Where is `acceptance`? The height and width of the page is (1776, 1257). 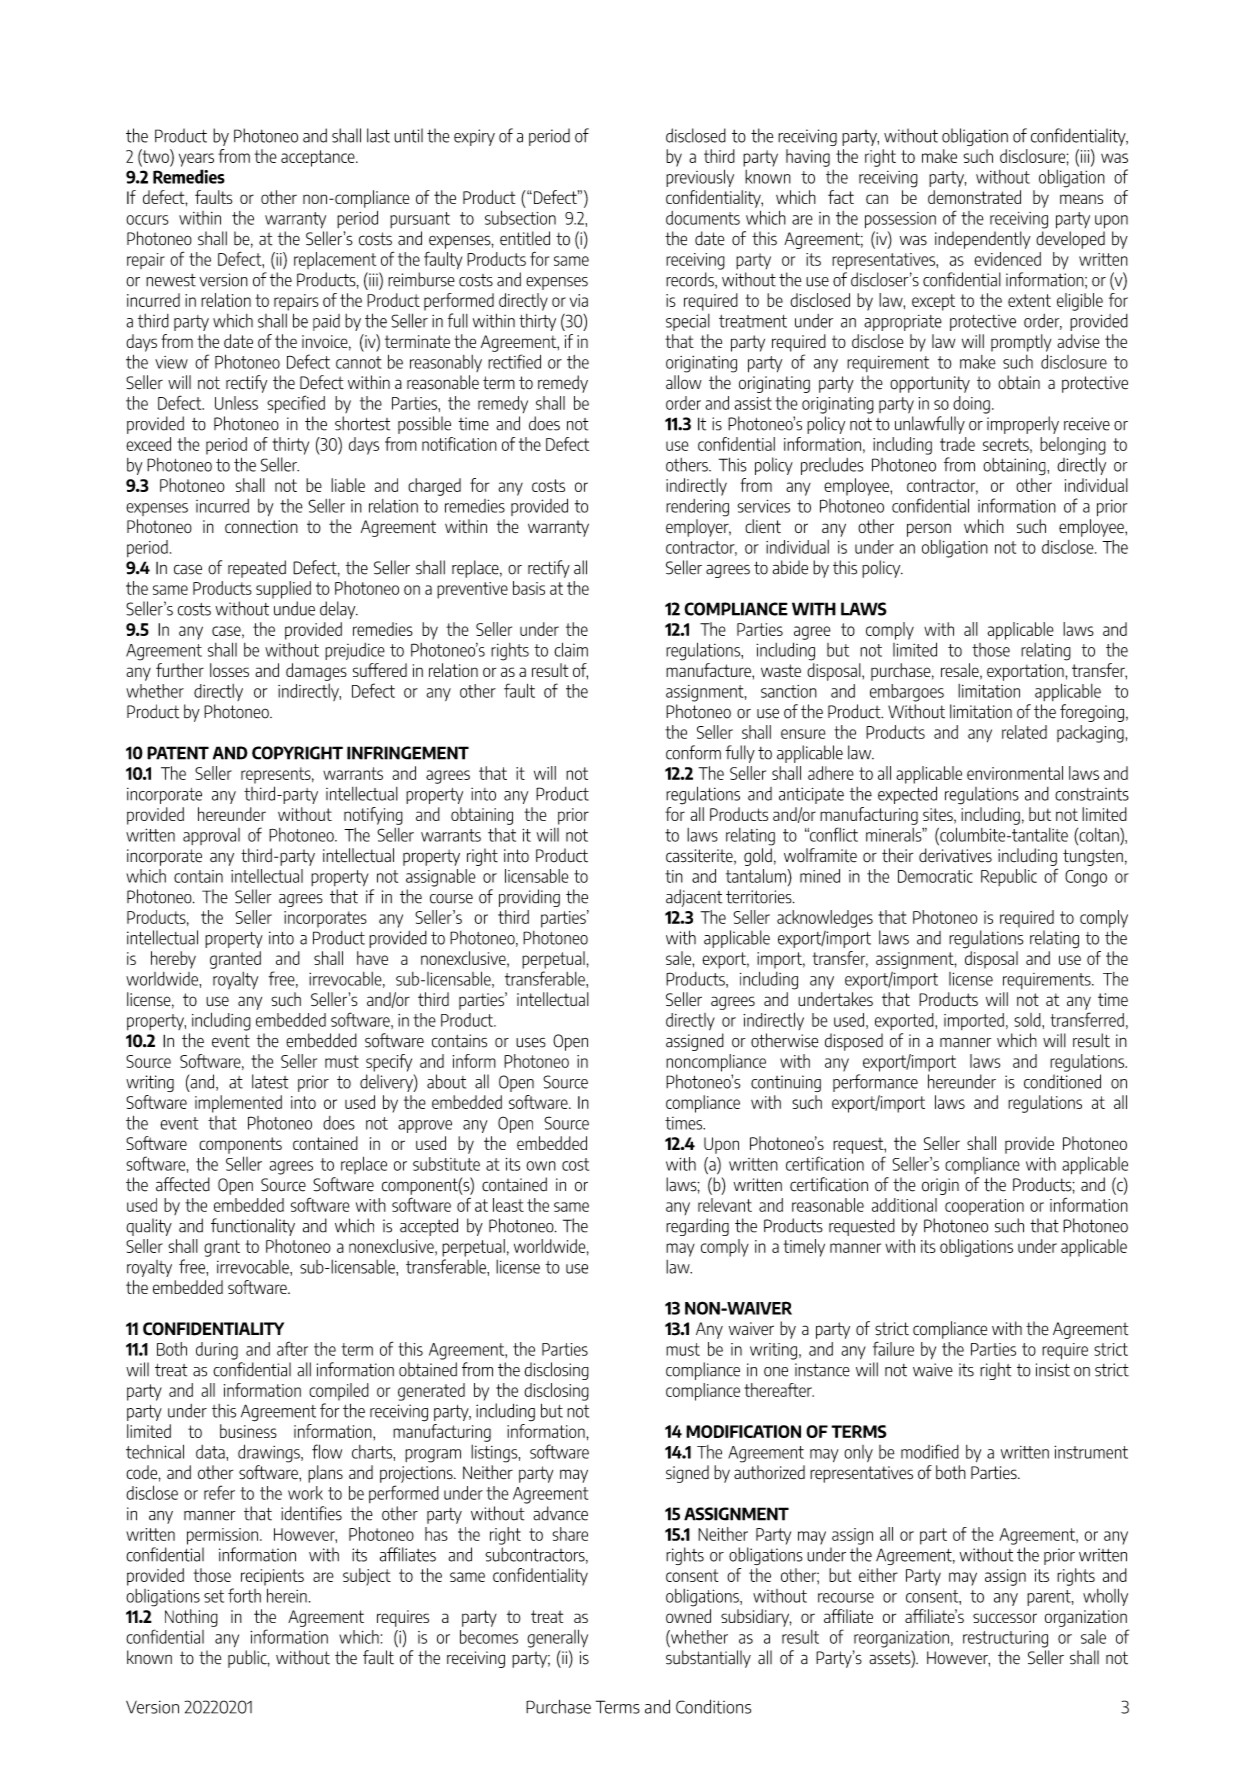
acceptance is located at coordinates (319, 158).
